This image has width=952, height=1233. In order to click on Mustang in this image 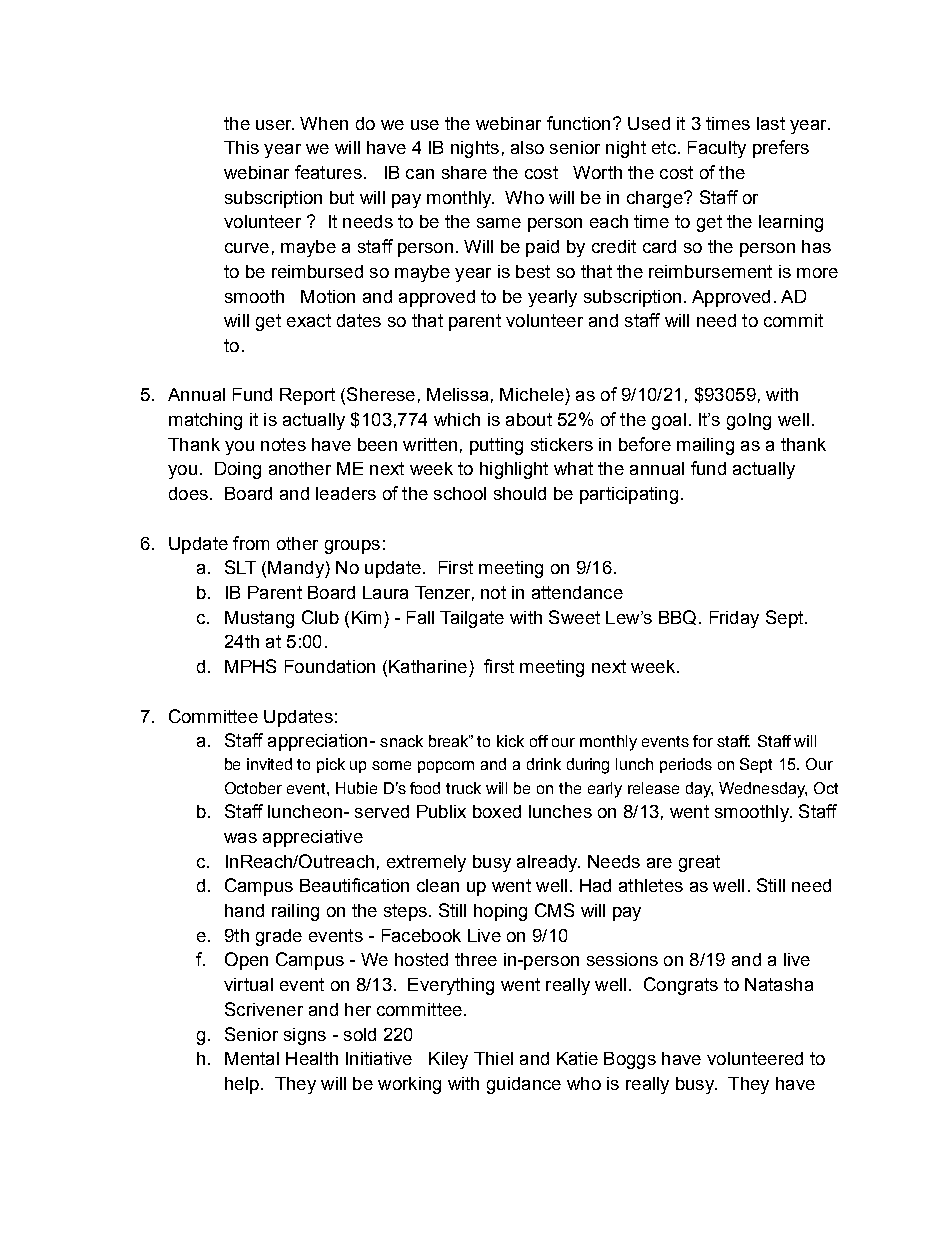, I will do `click(259, 619)`.
